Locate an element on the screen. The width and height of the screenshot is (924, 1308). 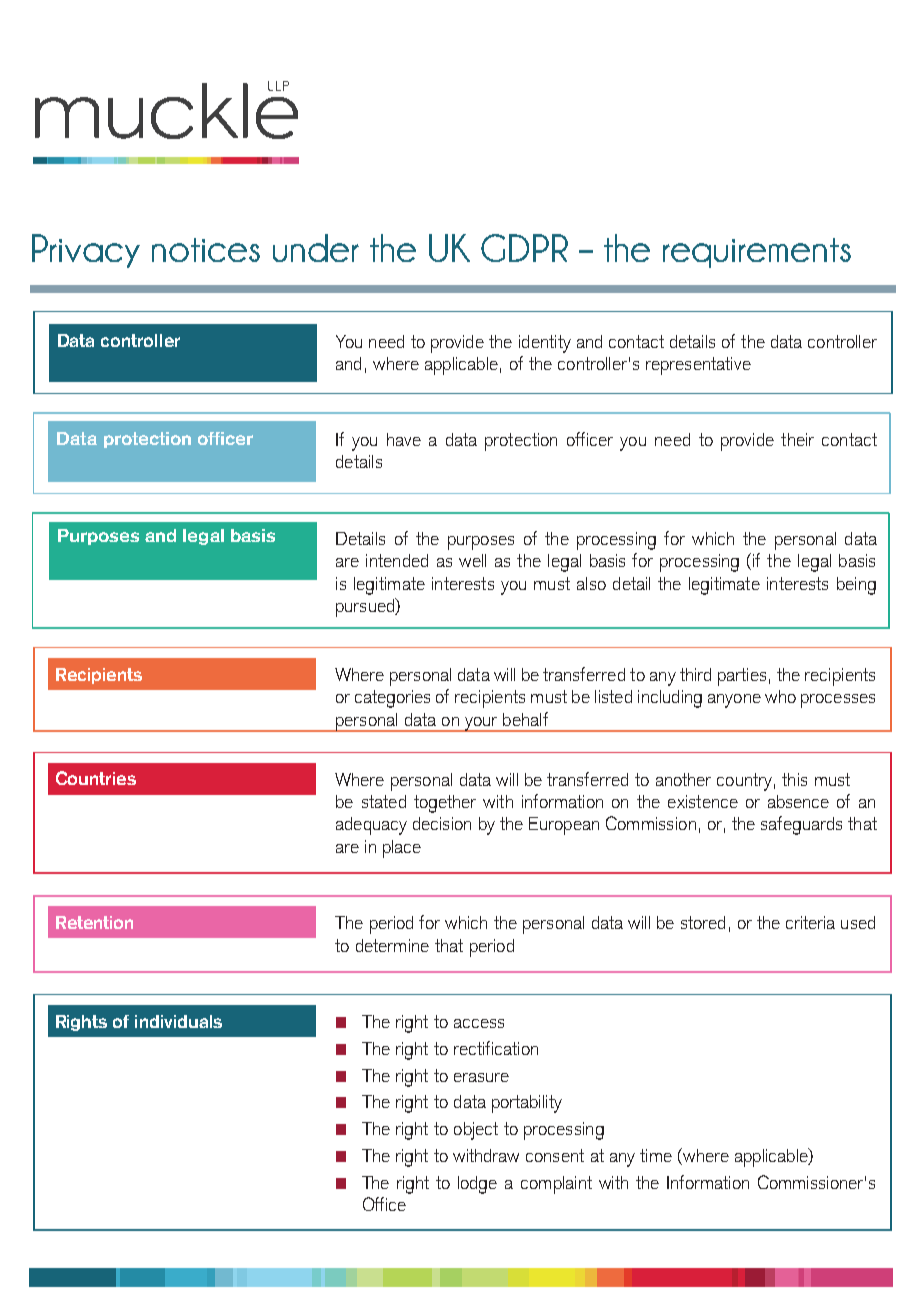
object is located at coordinates (476, 1131).
